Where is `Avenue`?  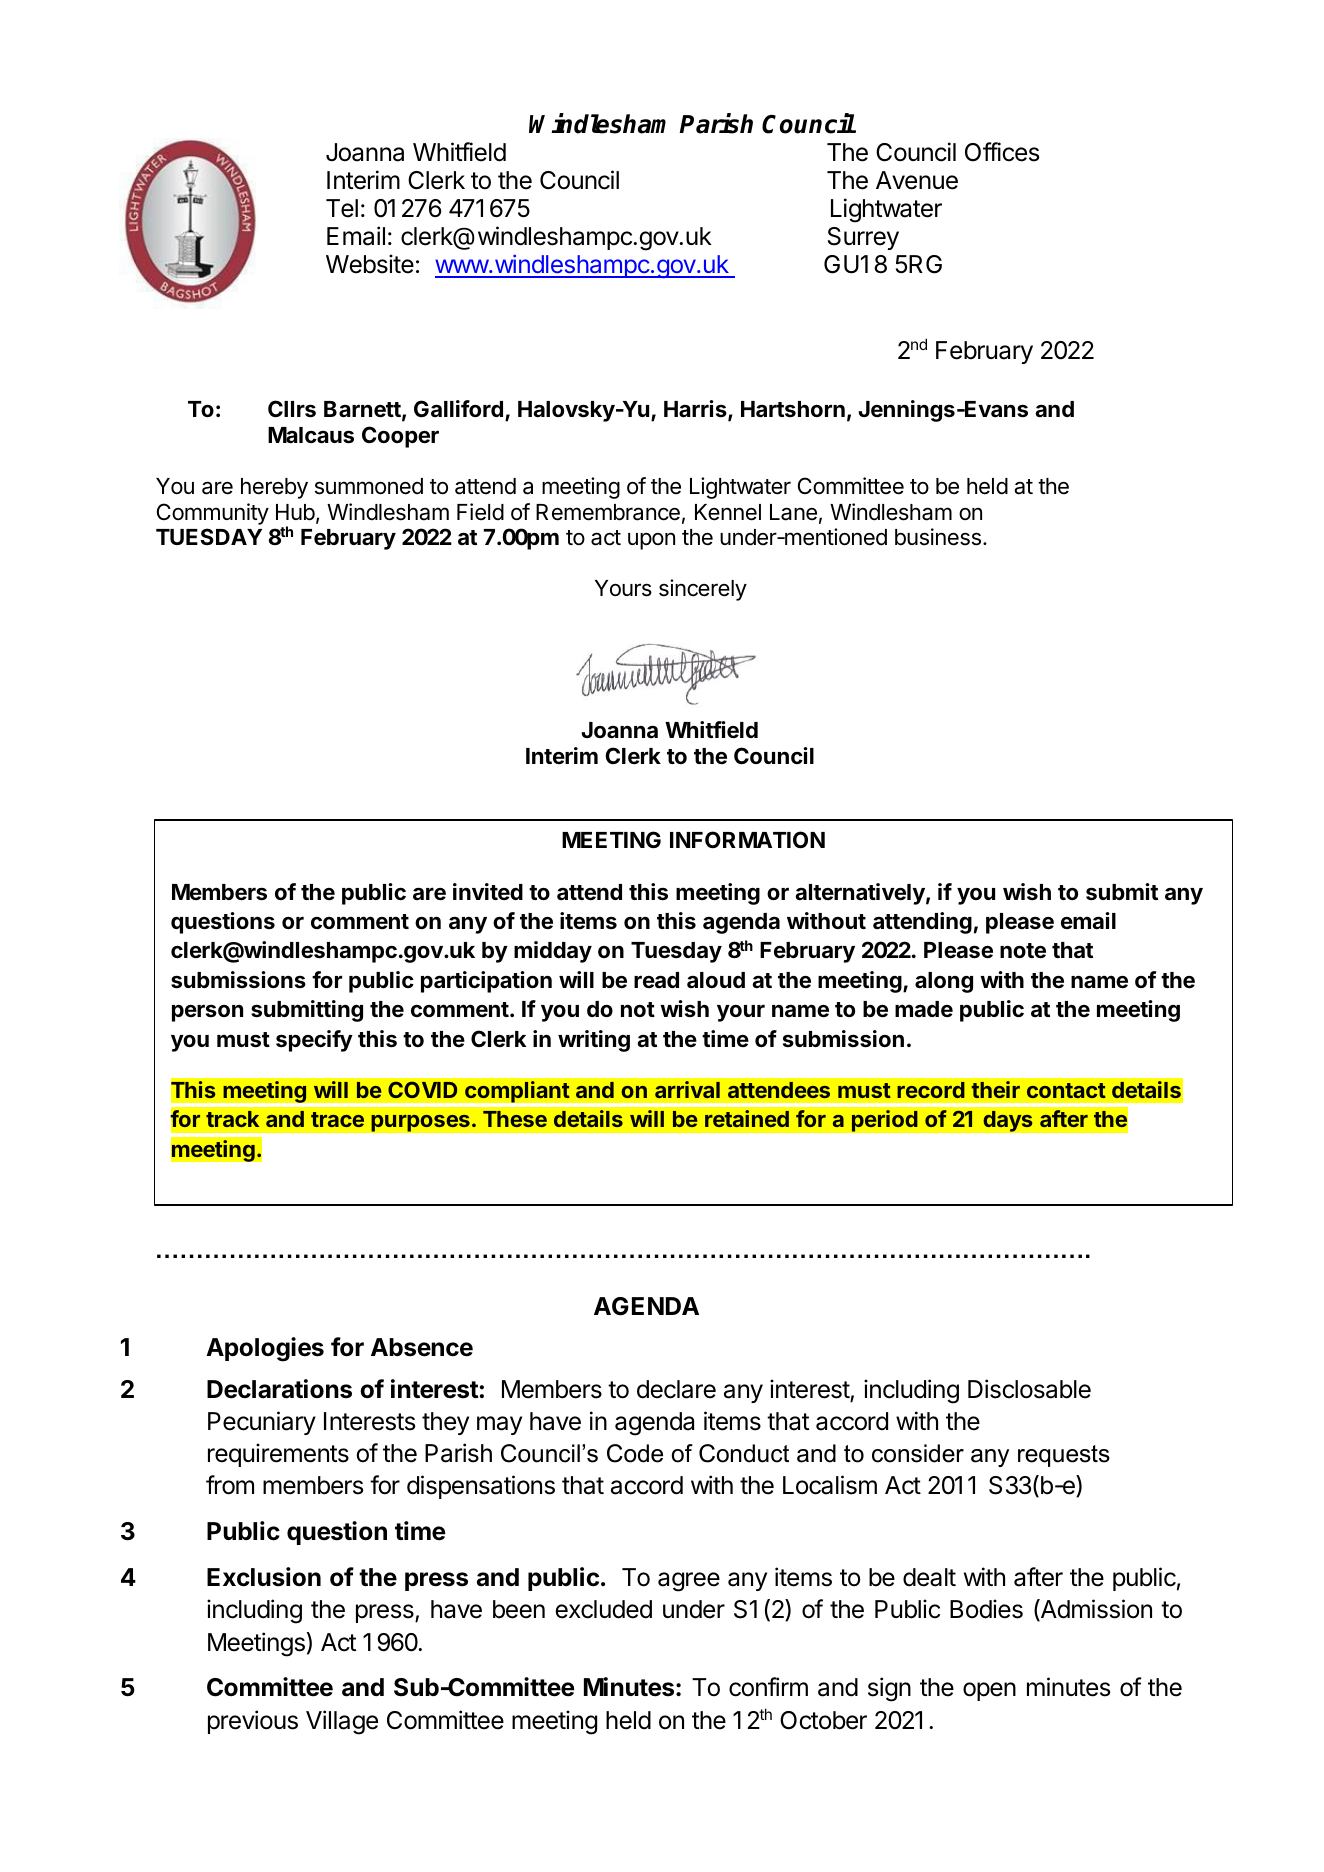 Avenue is located at coordinates (917, 180).
